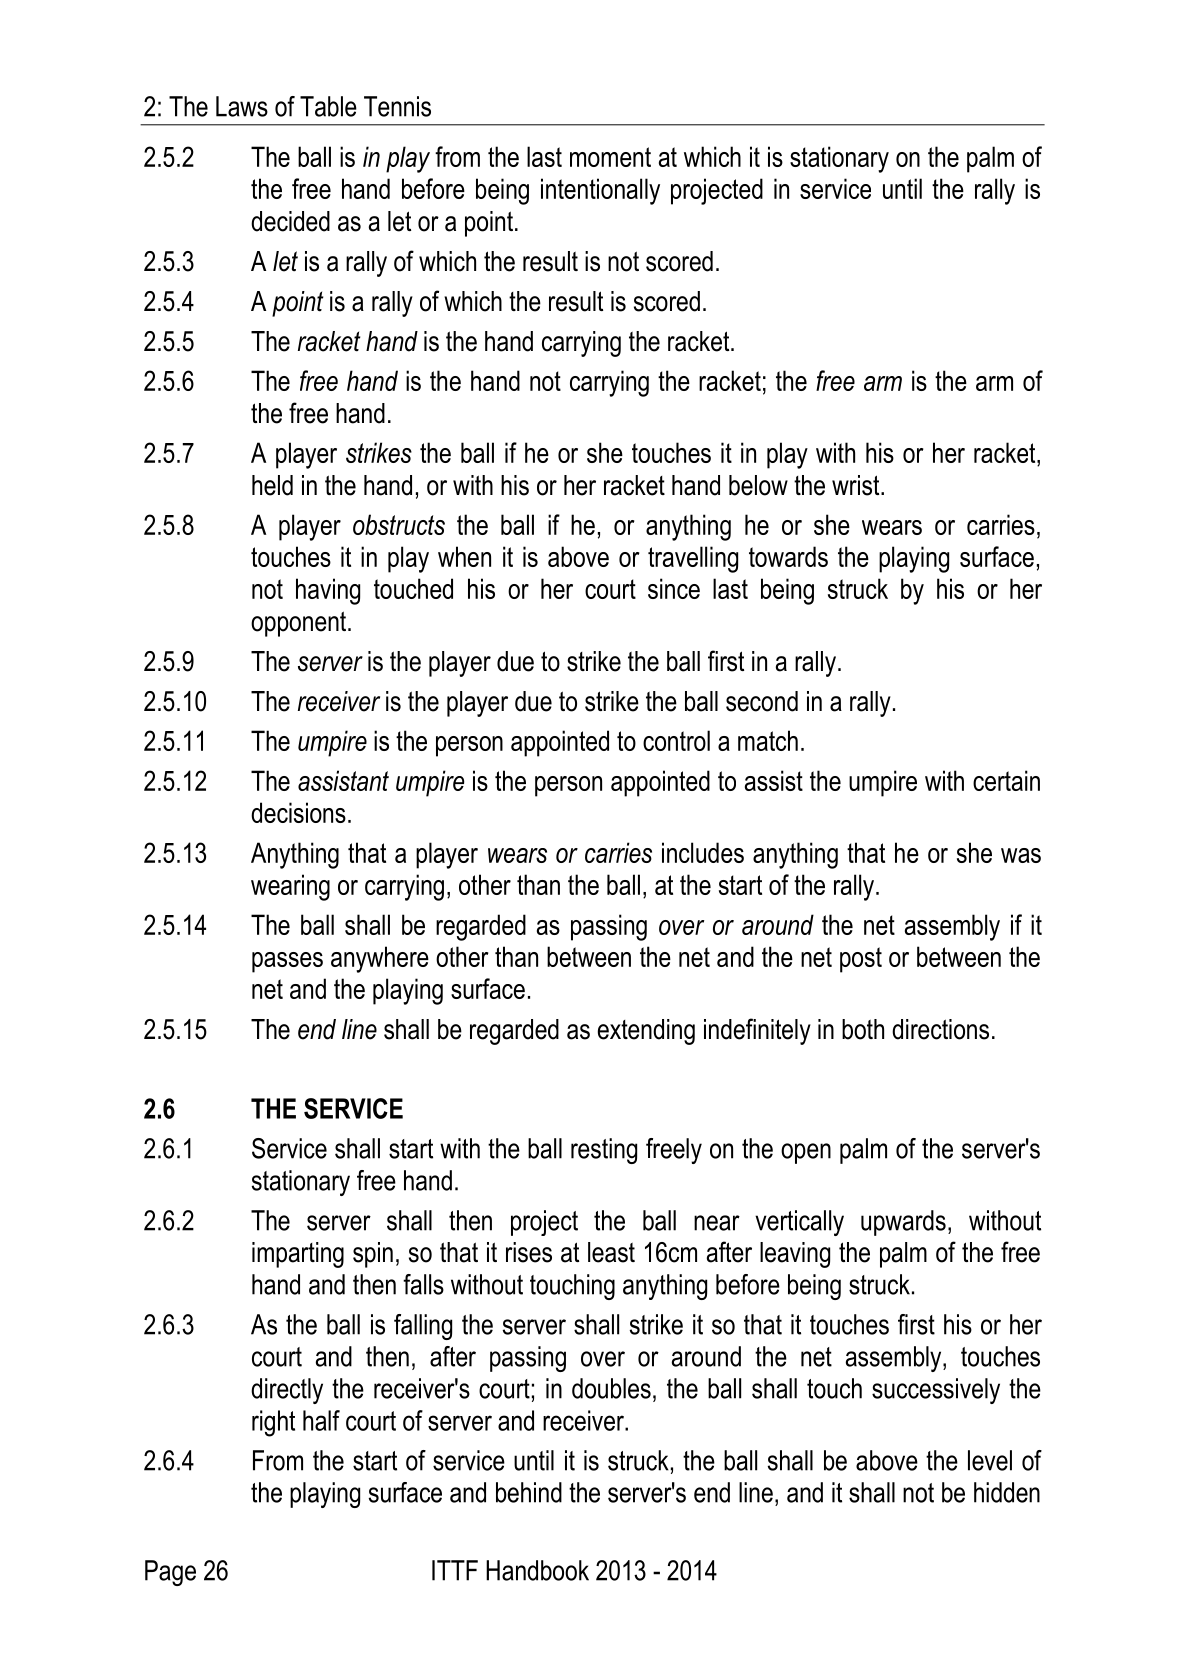 Image resolution: width=1185 pixels, height=1677 pixels. I want to click on hidden, so click(1007, 1492).
